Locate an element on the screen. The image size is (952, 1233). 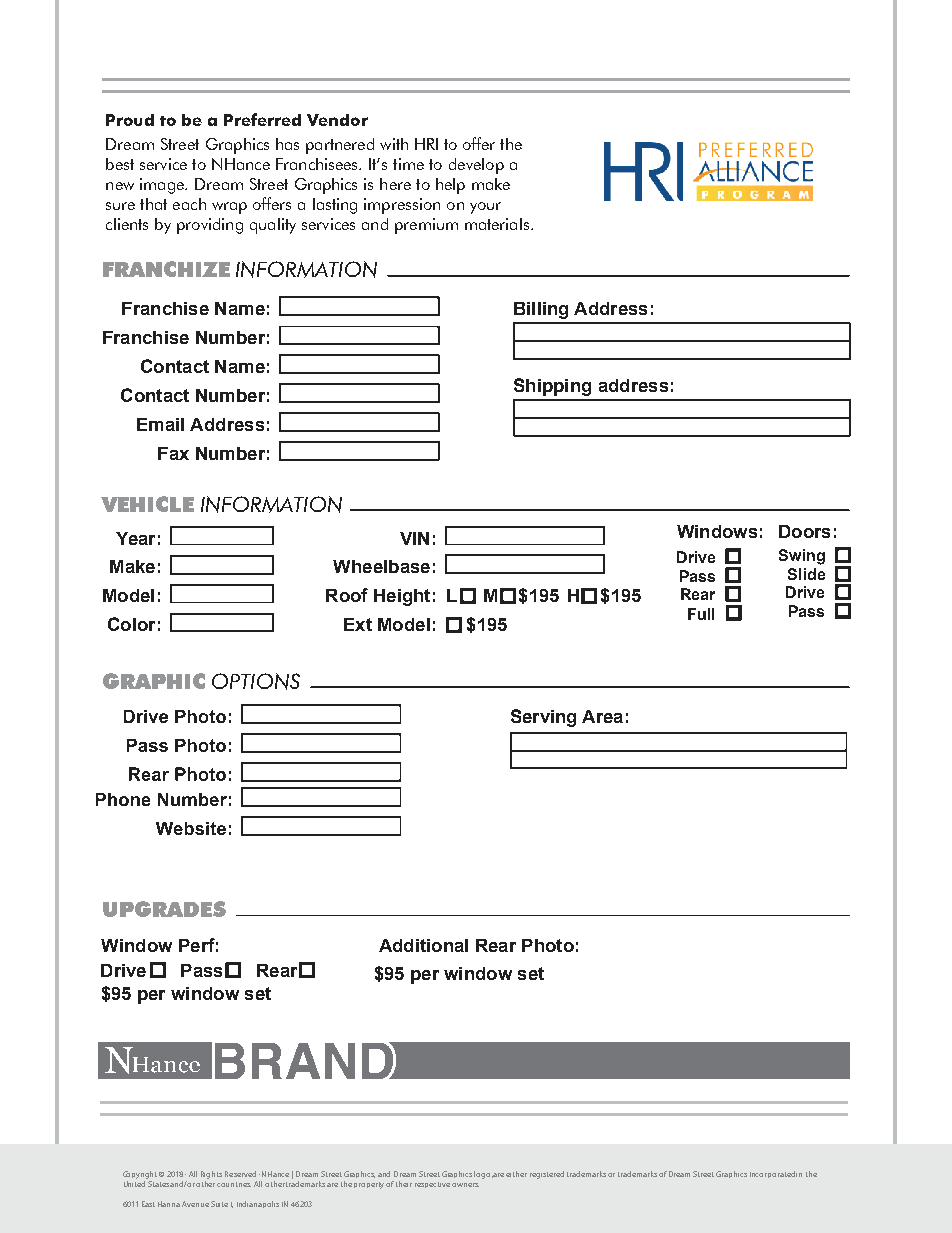
develop is located at coordinates (476, 166).
